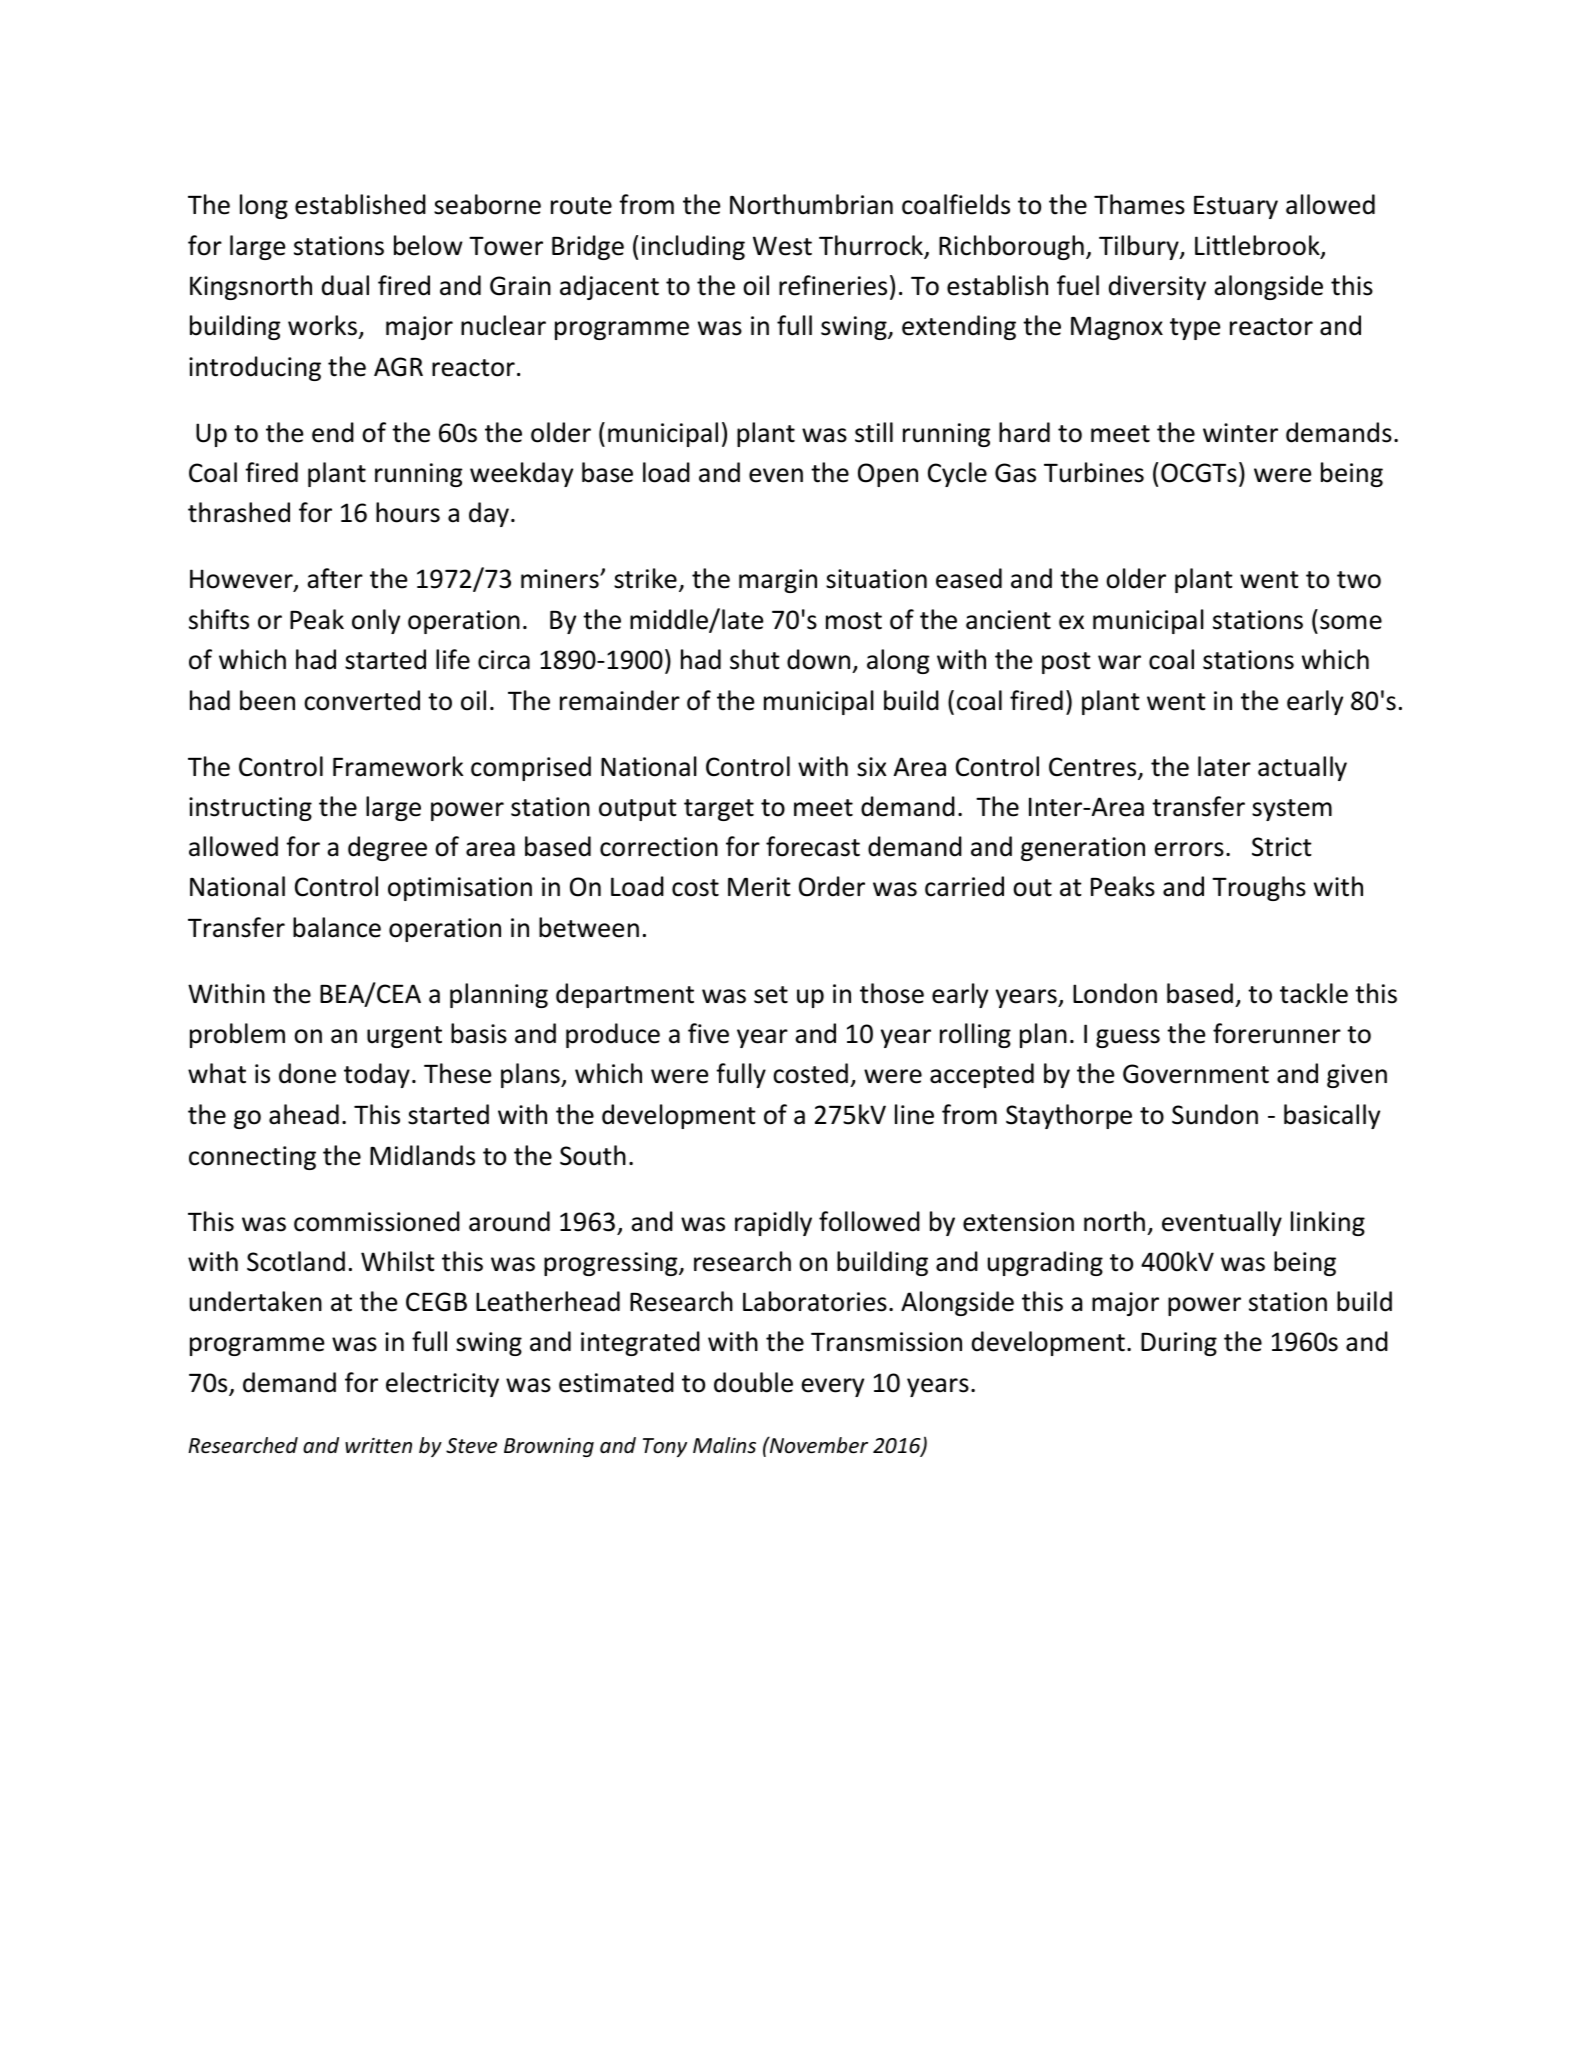 This screenshot has width=1596, height=2065. What do you see at coordinates (782, 246) in the screenshot?
I see `West` at bounding box center [782, 246].
